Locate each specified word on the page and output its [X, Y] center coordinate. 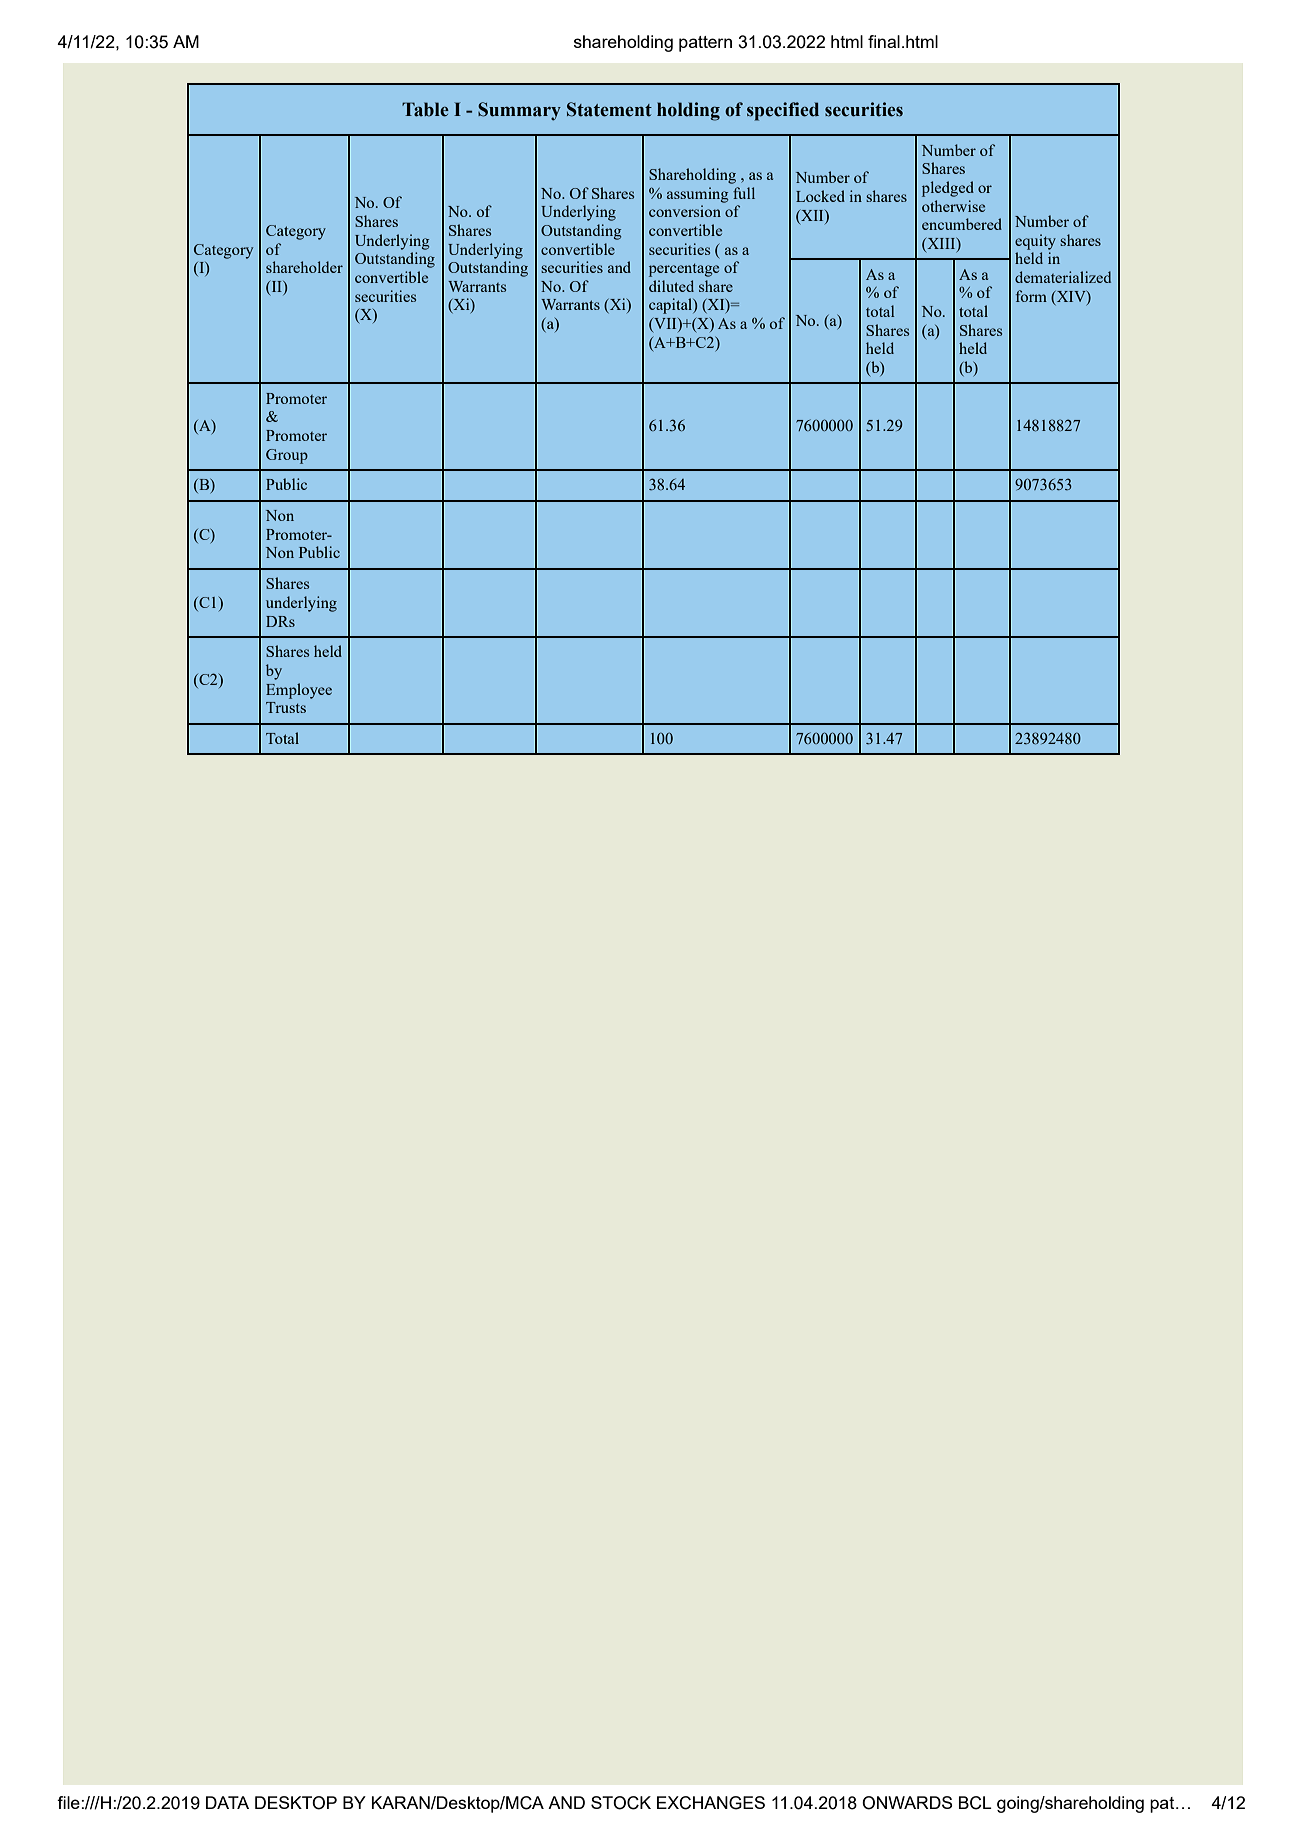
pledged [948, 189]
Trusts [286, 707]
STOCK [621, 1803]
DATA [227, 1802]
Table [425, 109]
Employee [299, 691]
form [1031, 296]
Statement [609, 109]
